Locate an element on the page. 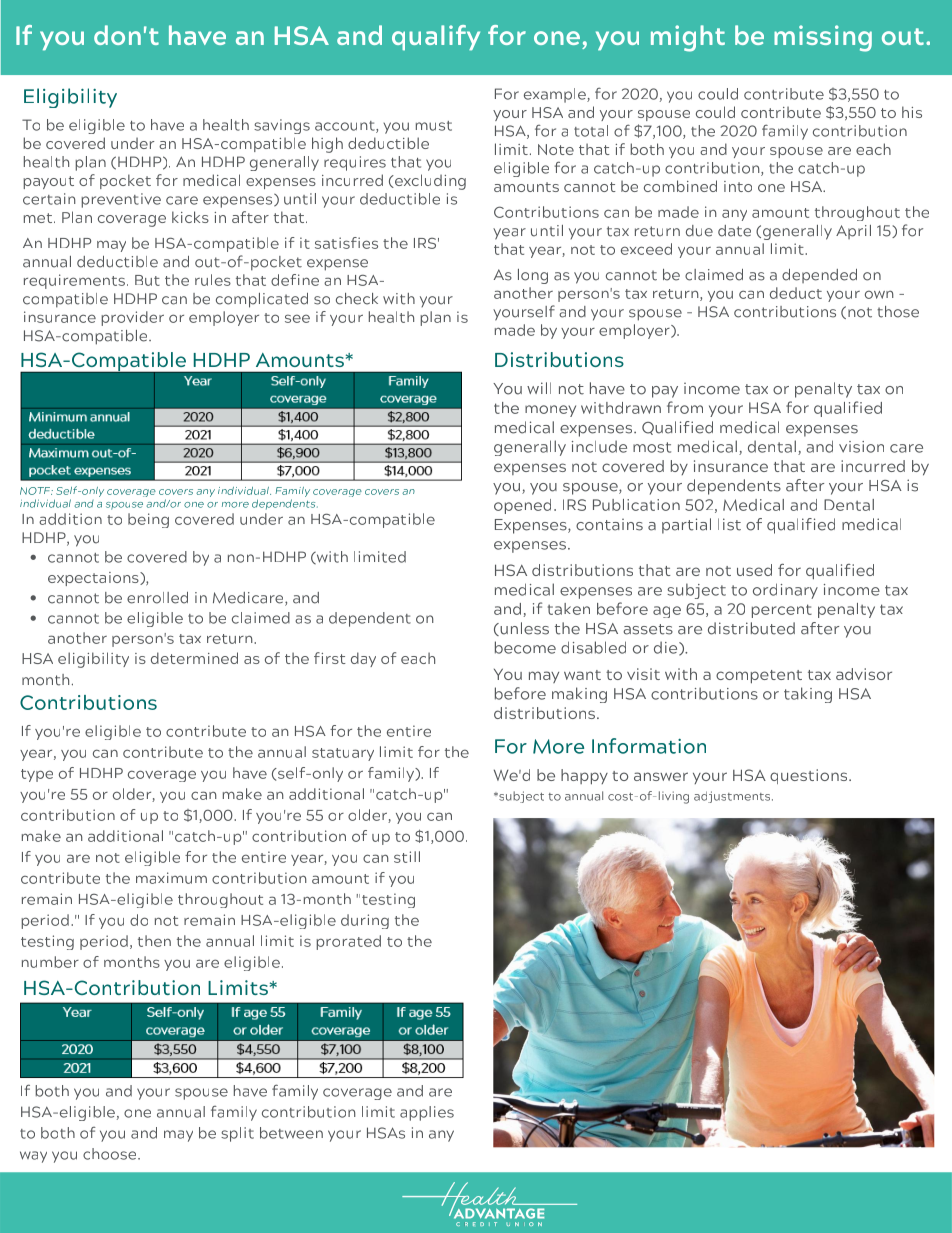 The image size is (952, 1233). qualify is located at coordinates (436, 38).
